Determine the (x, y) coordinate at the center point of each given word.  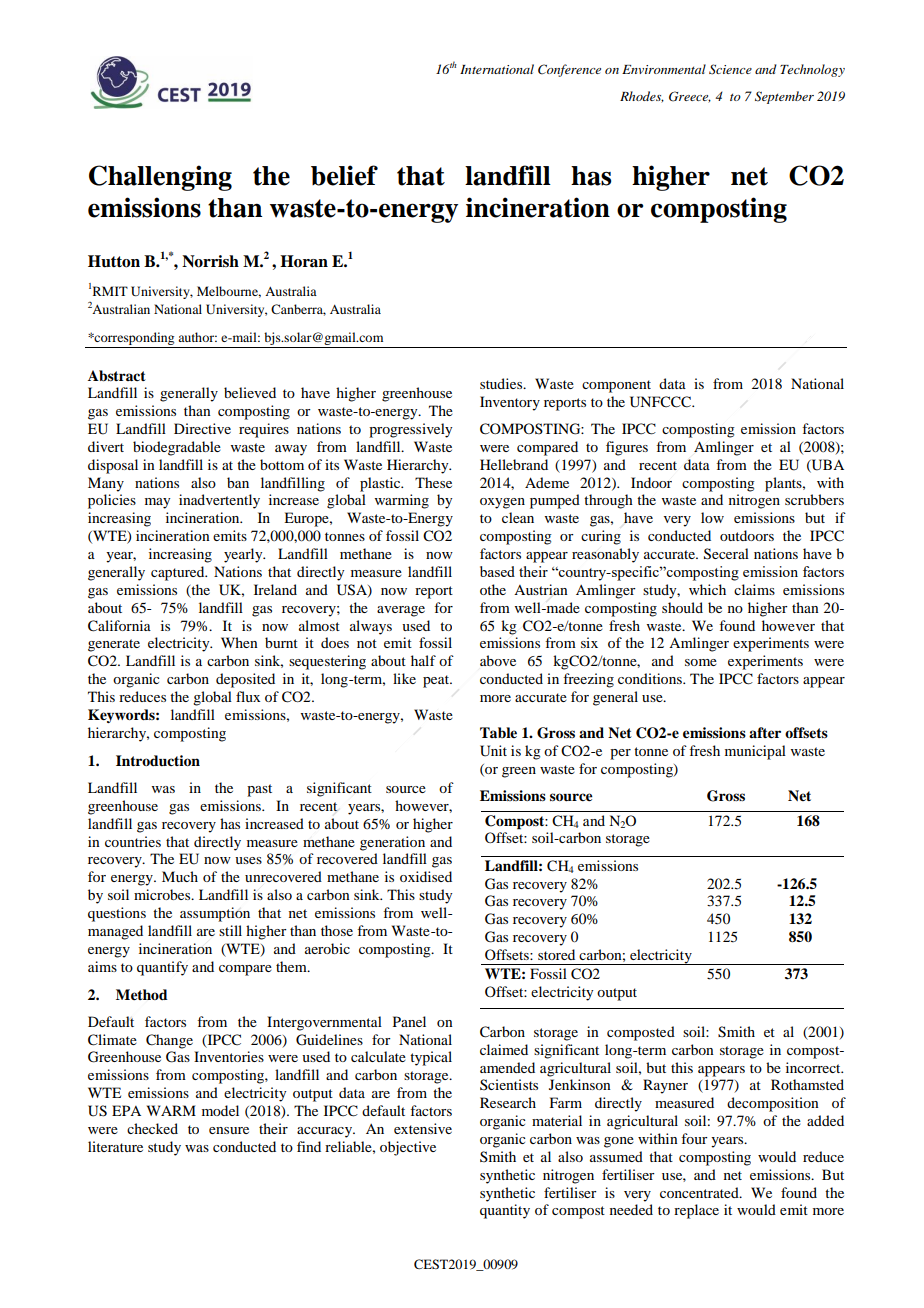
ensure (229, 1130)
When (239, 642)
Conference (569, 70)
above (498, 660)
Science (730, 69)
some (701, 662)
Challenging (160, 178)
